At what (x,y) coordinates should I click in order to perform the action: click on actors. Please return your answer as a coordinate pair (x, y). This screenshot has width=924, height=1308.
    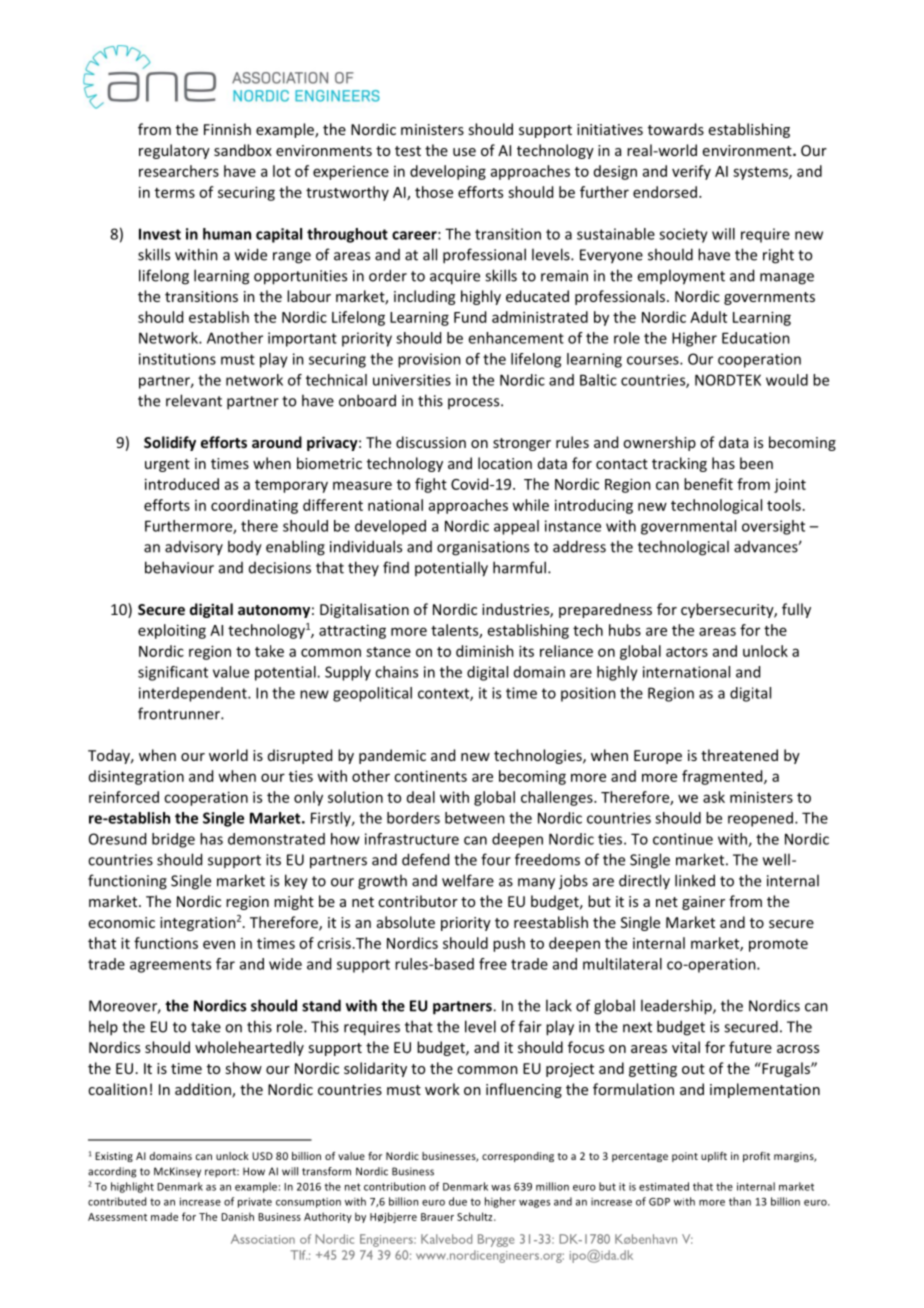
    Looking at the image, I should click on (687, 652).
